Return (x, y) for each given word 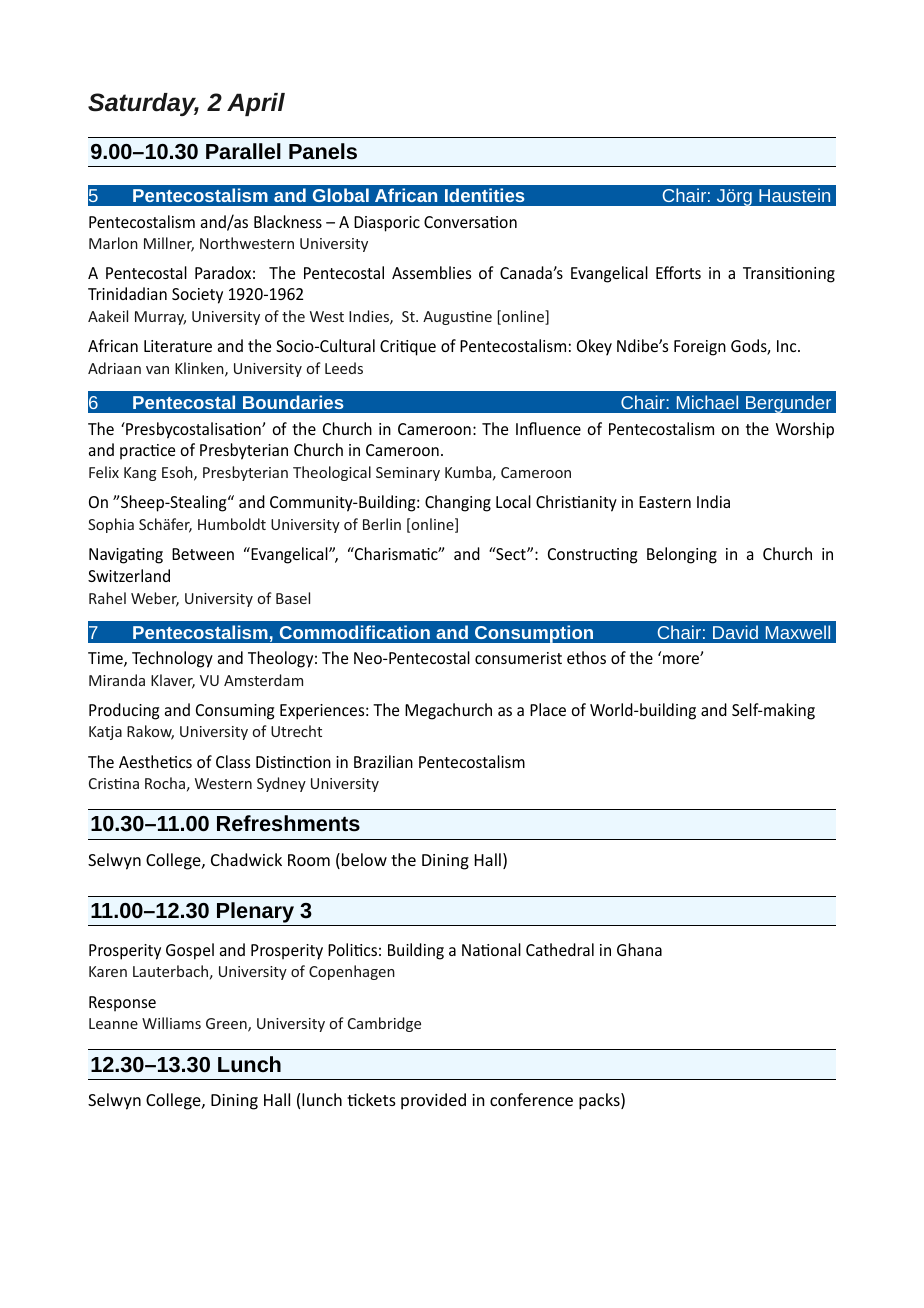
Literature (178, 346)
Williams (171, 1023)
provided (433, 1101)
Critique (408, 348)
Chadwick (246, 859)
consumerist (518, 658)
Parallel (243, 151)
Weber (155, 599)
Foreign (700, 348)
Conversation (470, 222)
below (364, 859)
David (735, 632)
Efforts (678, 272)
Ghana (639, 949)
